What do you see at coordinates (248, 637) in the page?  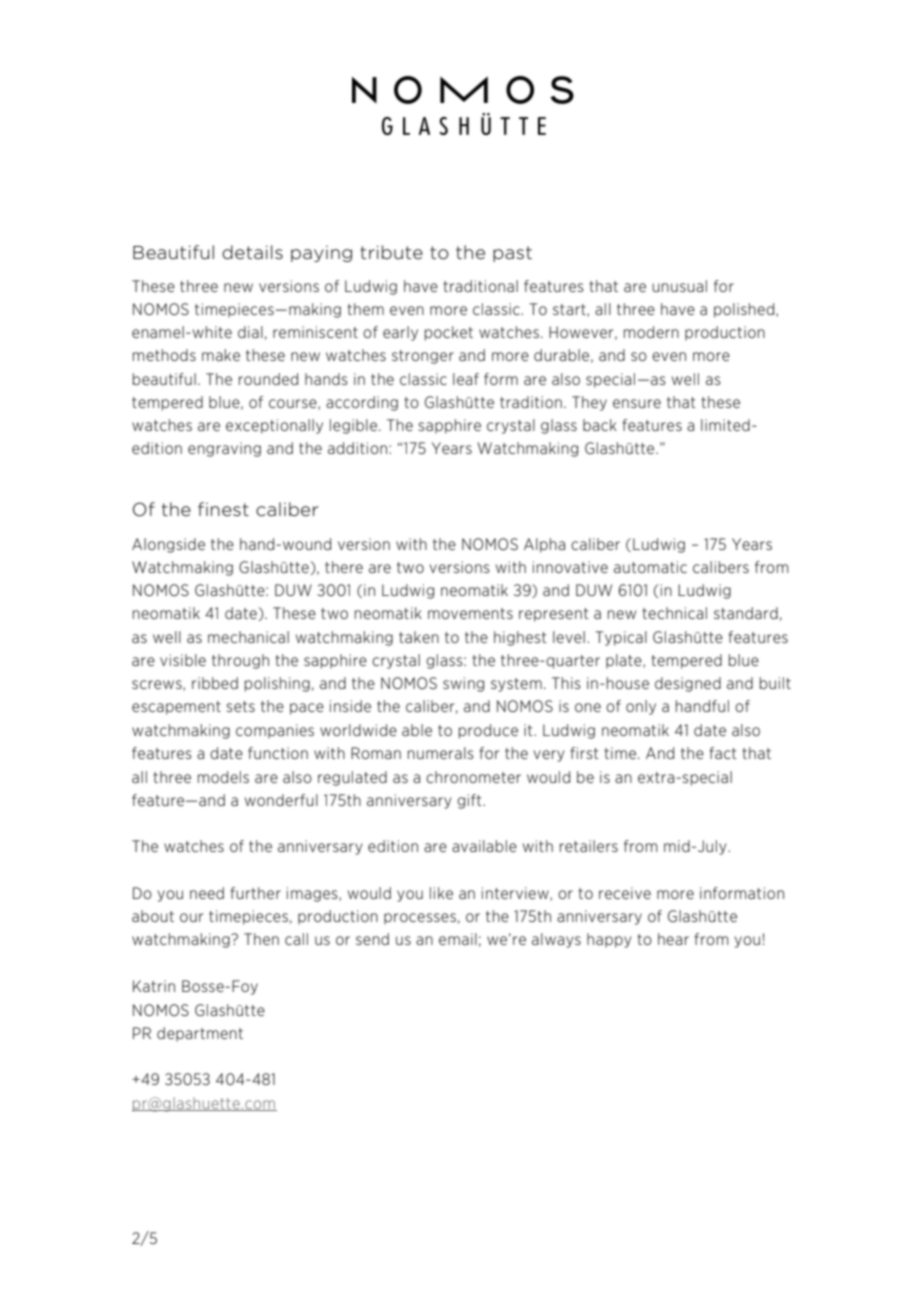 I see `mechanical` at bounding box center [248, 637].
